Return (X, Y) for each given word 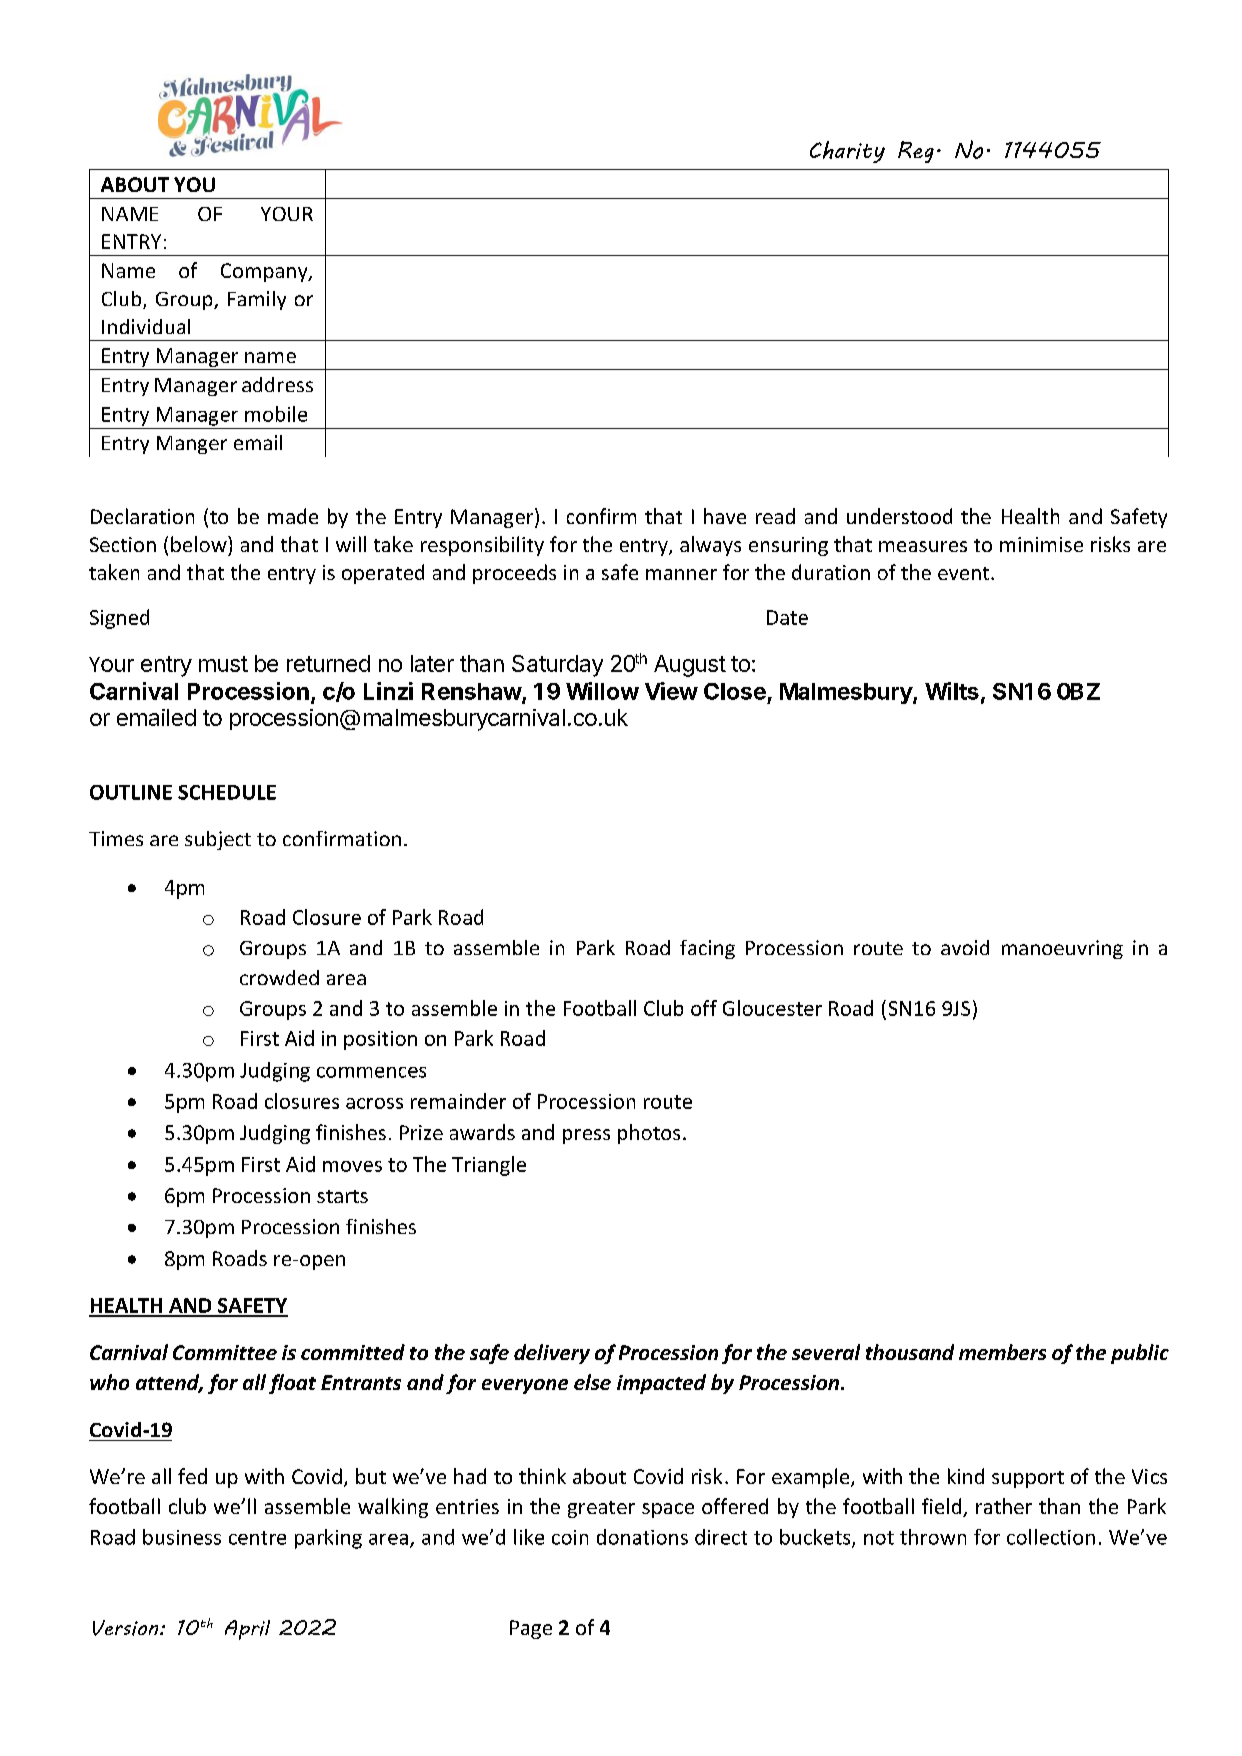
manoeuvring (1062, 949)
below (200, 544)
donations (642, 1537)
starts (342, 1196)
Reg (916, 152)
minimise (1041, 544)
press (586, 1136)
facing (707, 949)
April (247, 1630)
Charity (847, 152)
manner (681, 574)
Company (265, 272)
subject (218, 840)
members (1002, 1352)
